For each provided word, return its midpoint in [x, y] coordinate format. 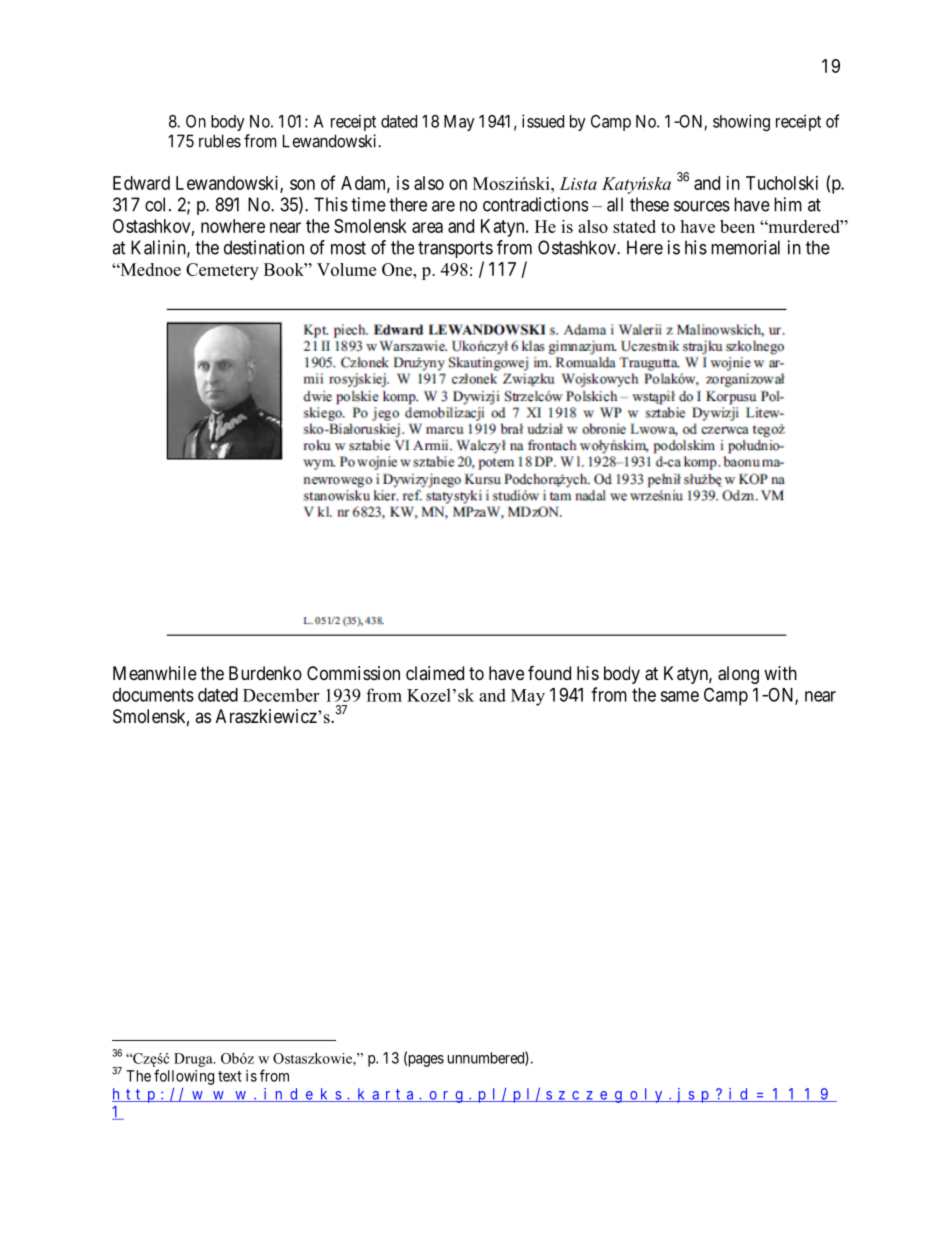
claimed [435, 673]
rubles [220, 141]
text [230, 1076]
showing [741, 122]
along [738, 675]
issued [543, 121]
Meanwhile [155, 673]
